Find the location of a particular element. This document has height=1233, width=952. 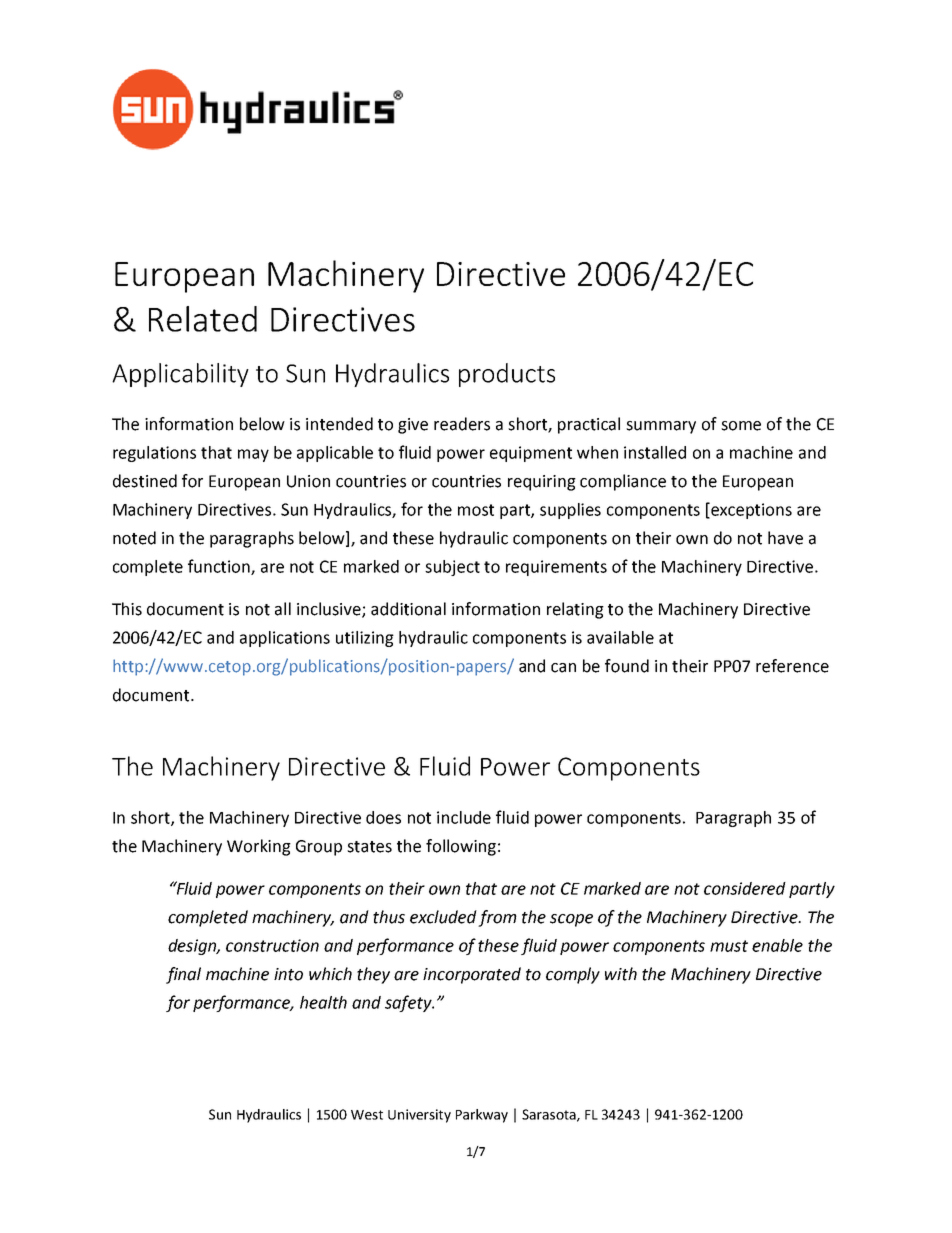

Related is located at coordinates (203, 319).
